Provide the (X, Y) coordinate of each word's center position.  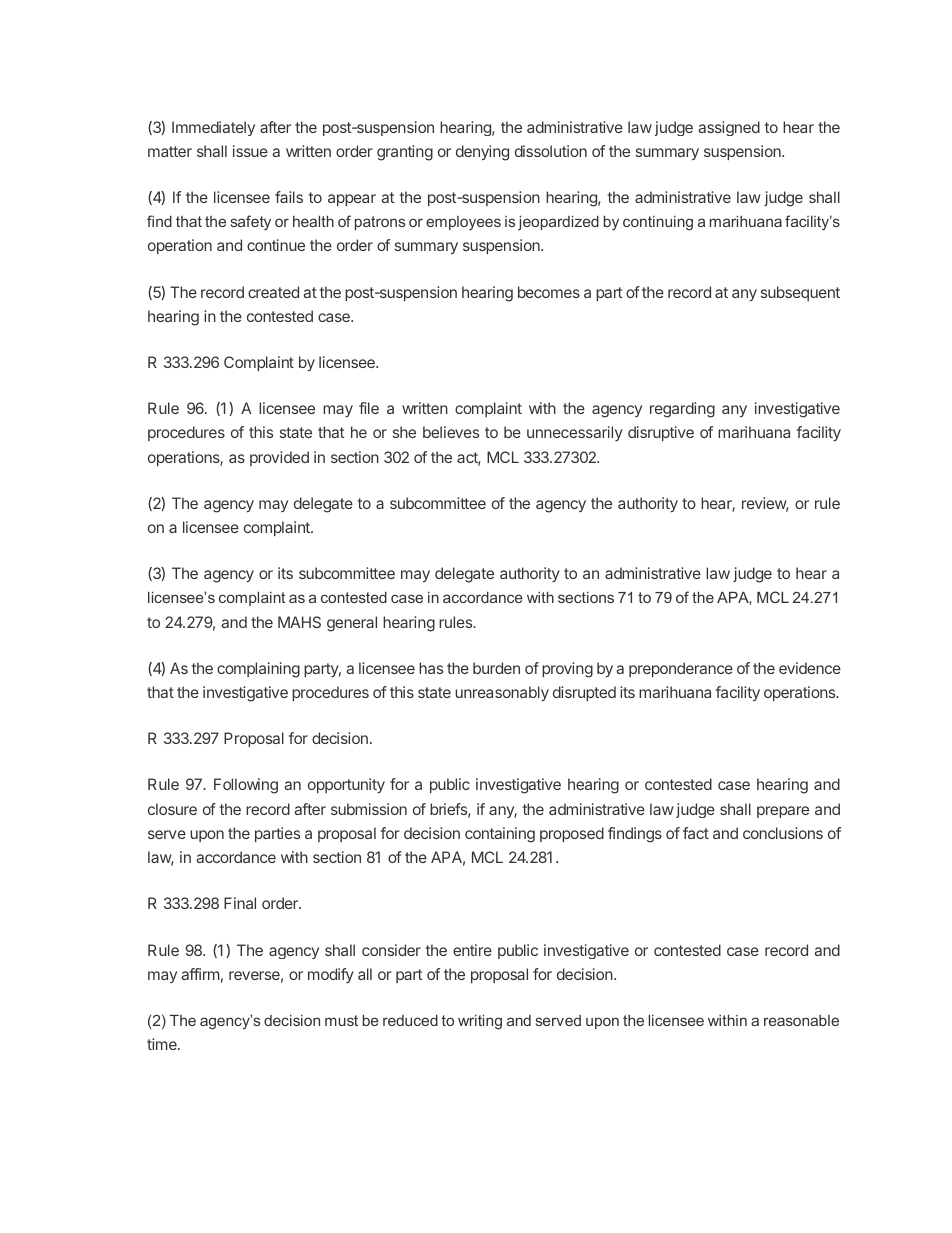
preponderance (681, 669)
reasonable (801, 1020)
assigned (729, 128)
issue (250, 151)
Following (246, 786)
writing (480, 1022)
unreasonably (502, 693)
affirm (200, 974)
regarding (682, 410)
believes (451, 432)
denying (482, 153)
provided (279, 458)
